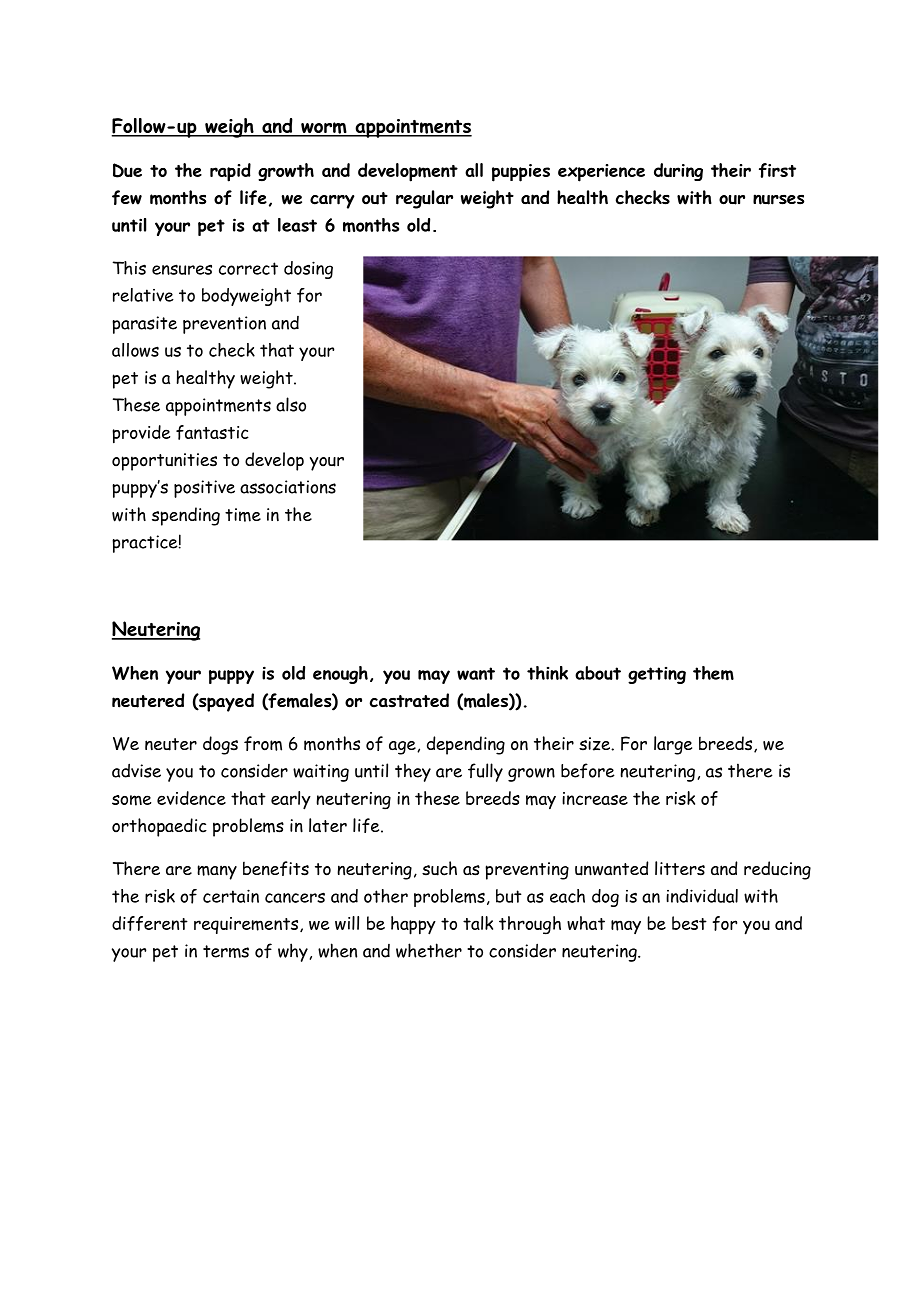  Describe the element at coordinates (678, 172) in the page. I see `during` at that location.
